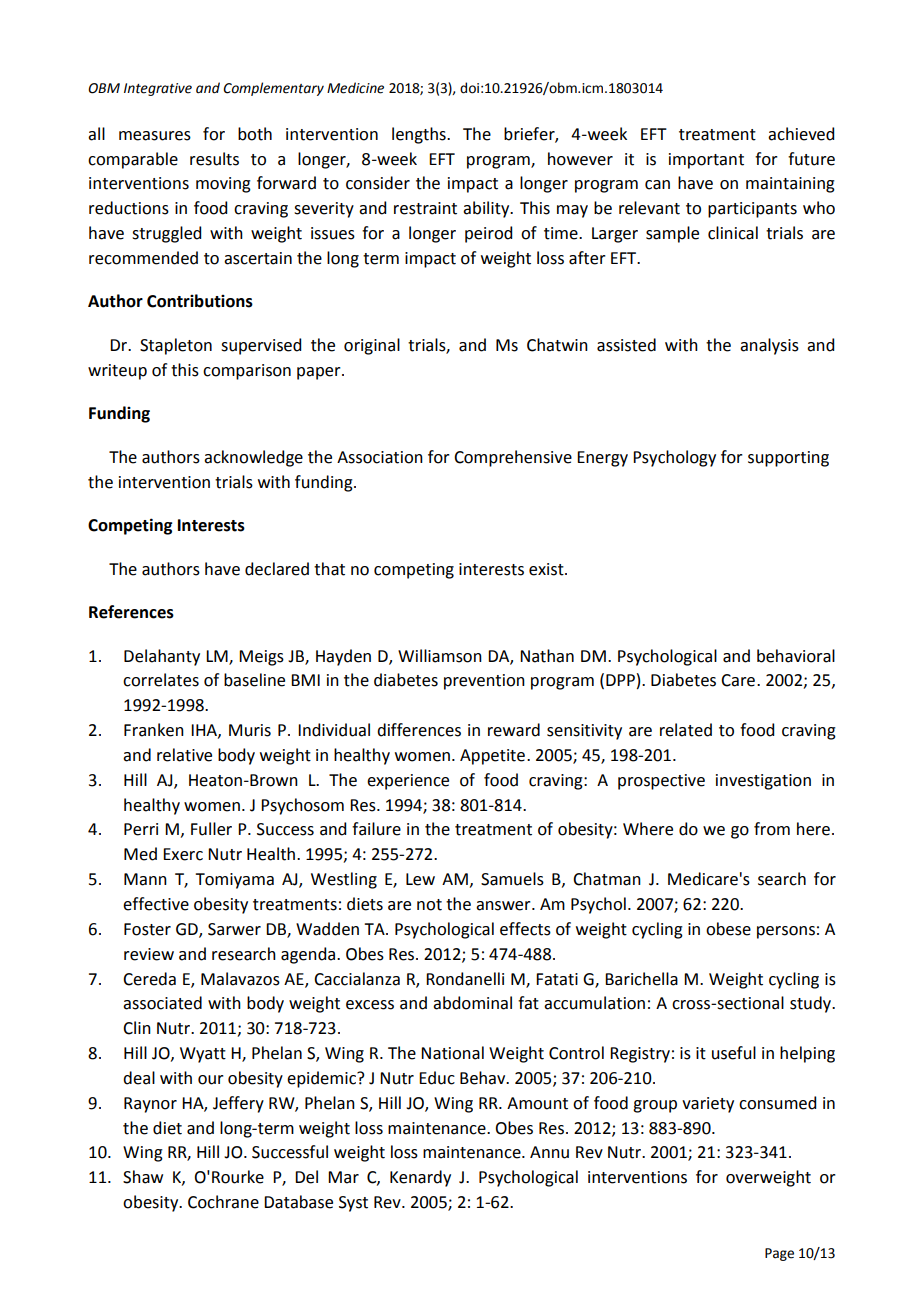  Describe the element at coordinates (420, 135) in the image. I see `lengths` at that location.
